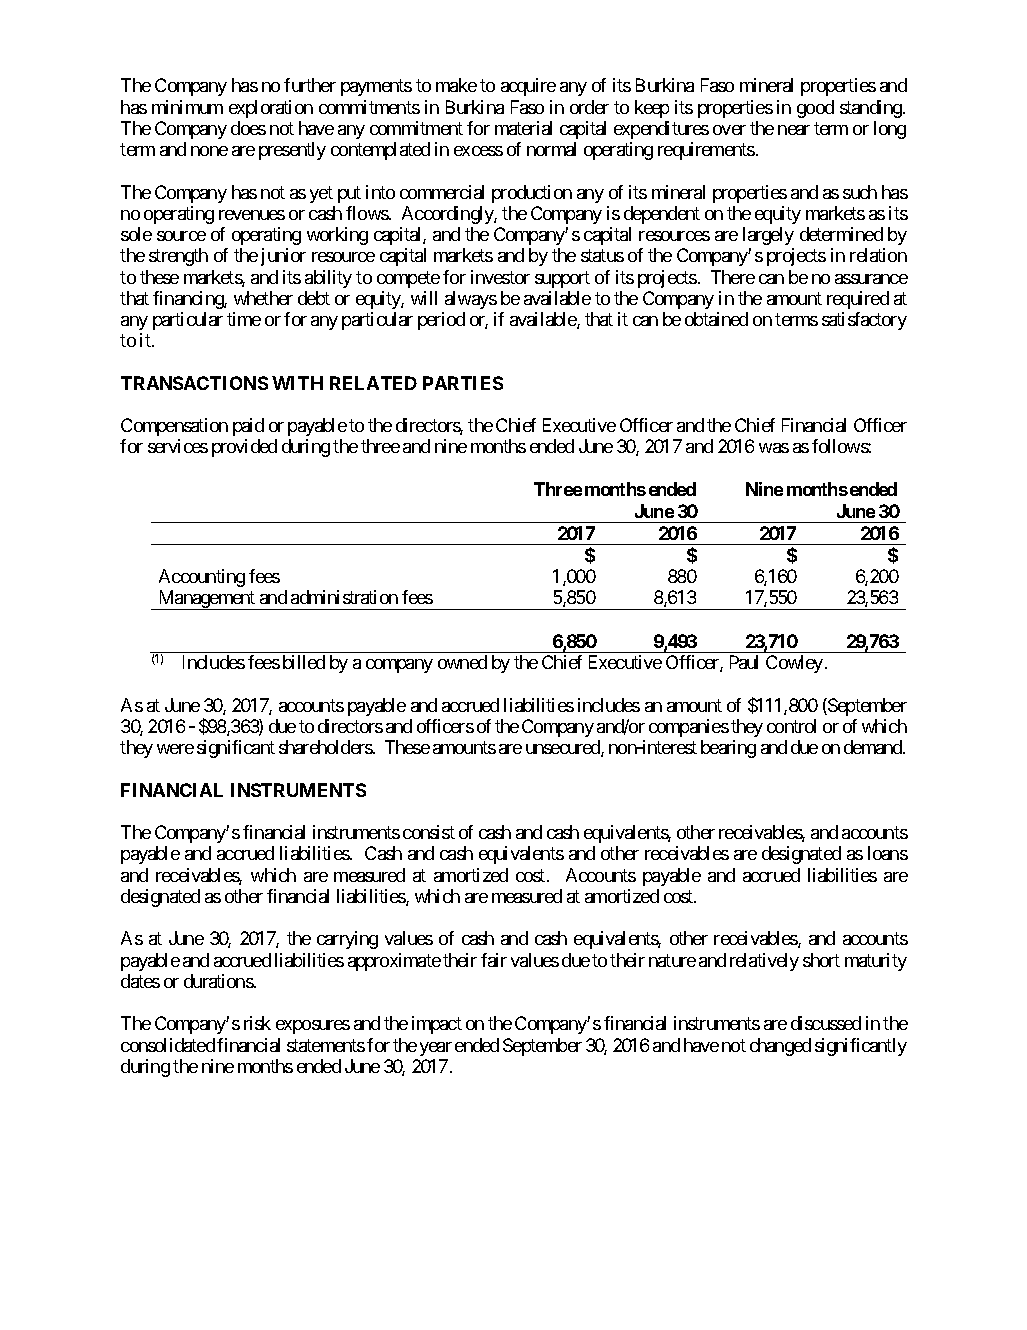  Describe the element at coordinates (248, 128) in the screenshot. I see `does` at that location.
